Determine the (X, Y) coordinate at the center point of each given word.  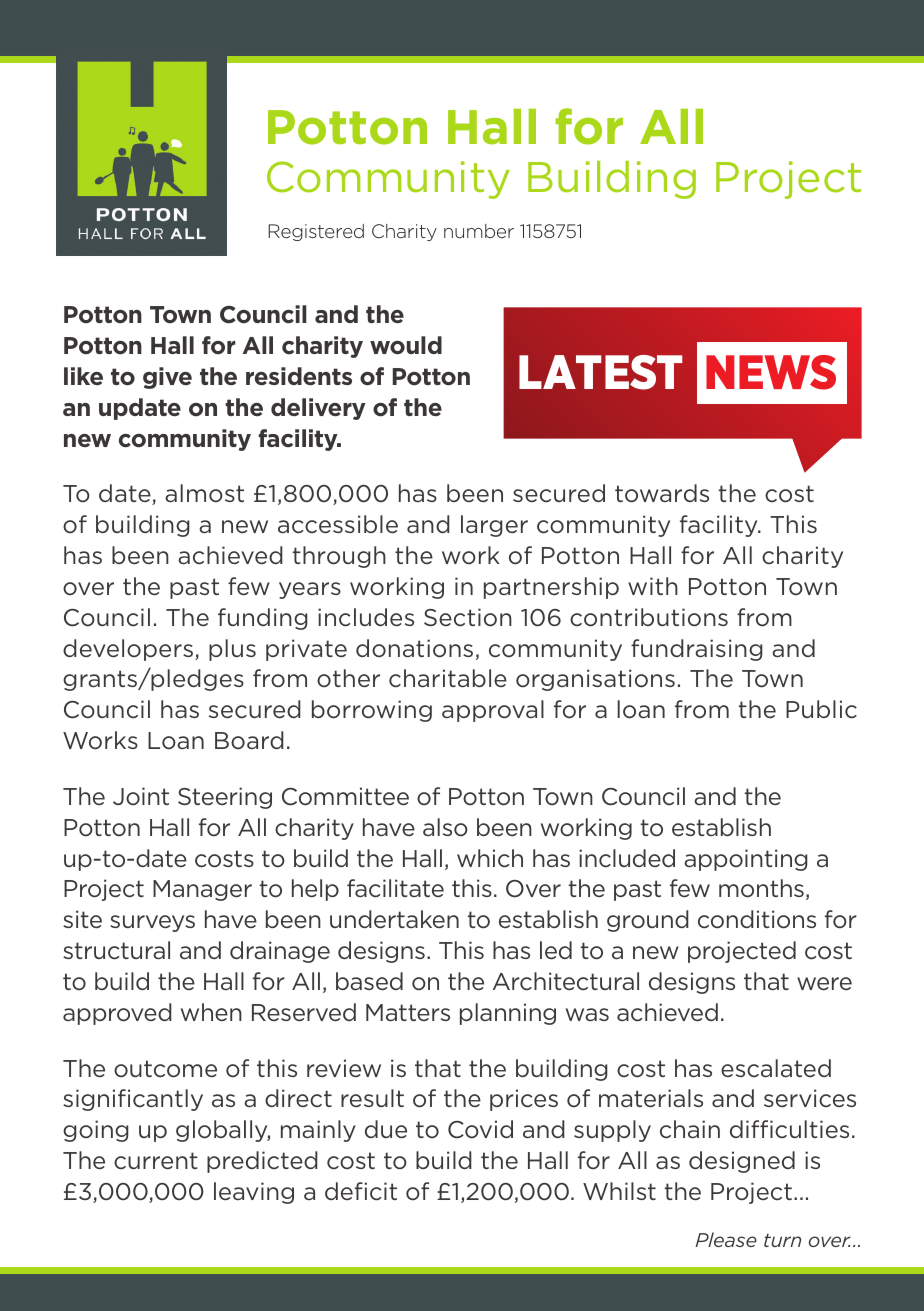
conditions (757, 919)
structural (116, 950)
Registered (316, 232)
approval (493, 711)
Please (726, 1239)
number (479, 231)
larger (494, 526)
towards (662, 493)
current (156, 1160)
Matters (408, 1012)
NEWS (771, 372)
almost (204, 493)
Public (821, 709)
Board (249, 740)
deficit (361, 1191)
